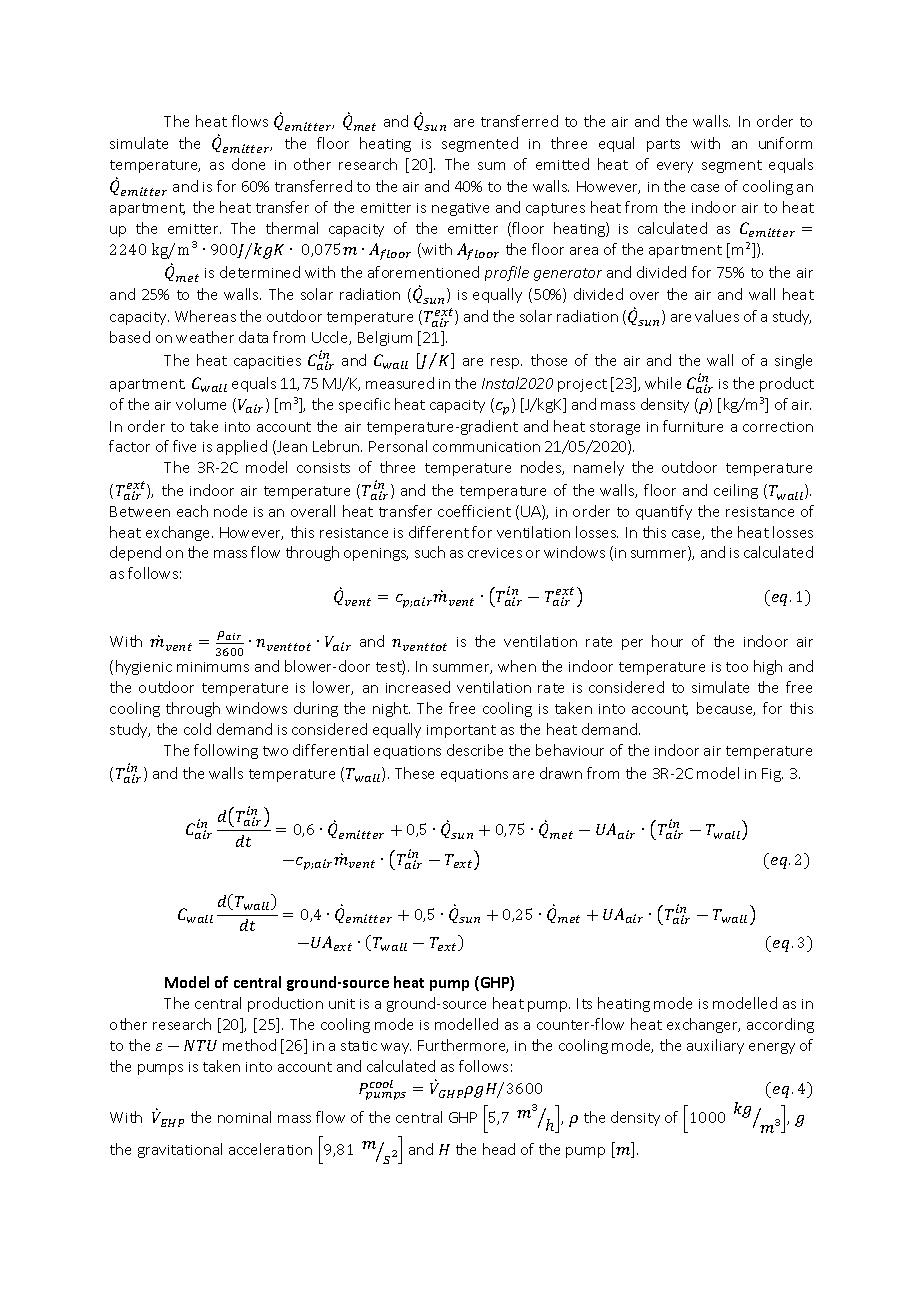 This screenshot has width=924, height=1308. What do you see at coordinates (414, 773) in the screenshot?
I see `These` at bounding box center [414, 773].
